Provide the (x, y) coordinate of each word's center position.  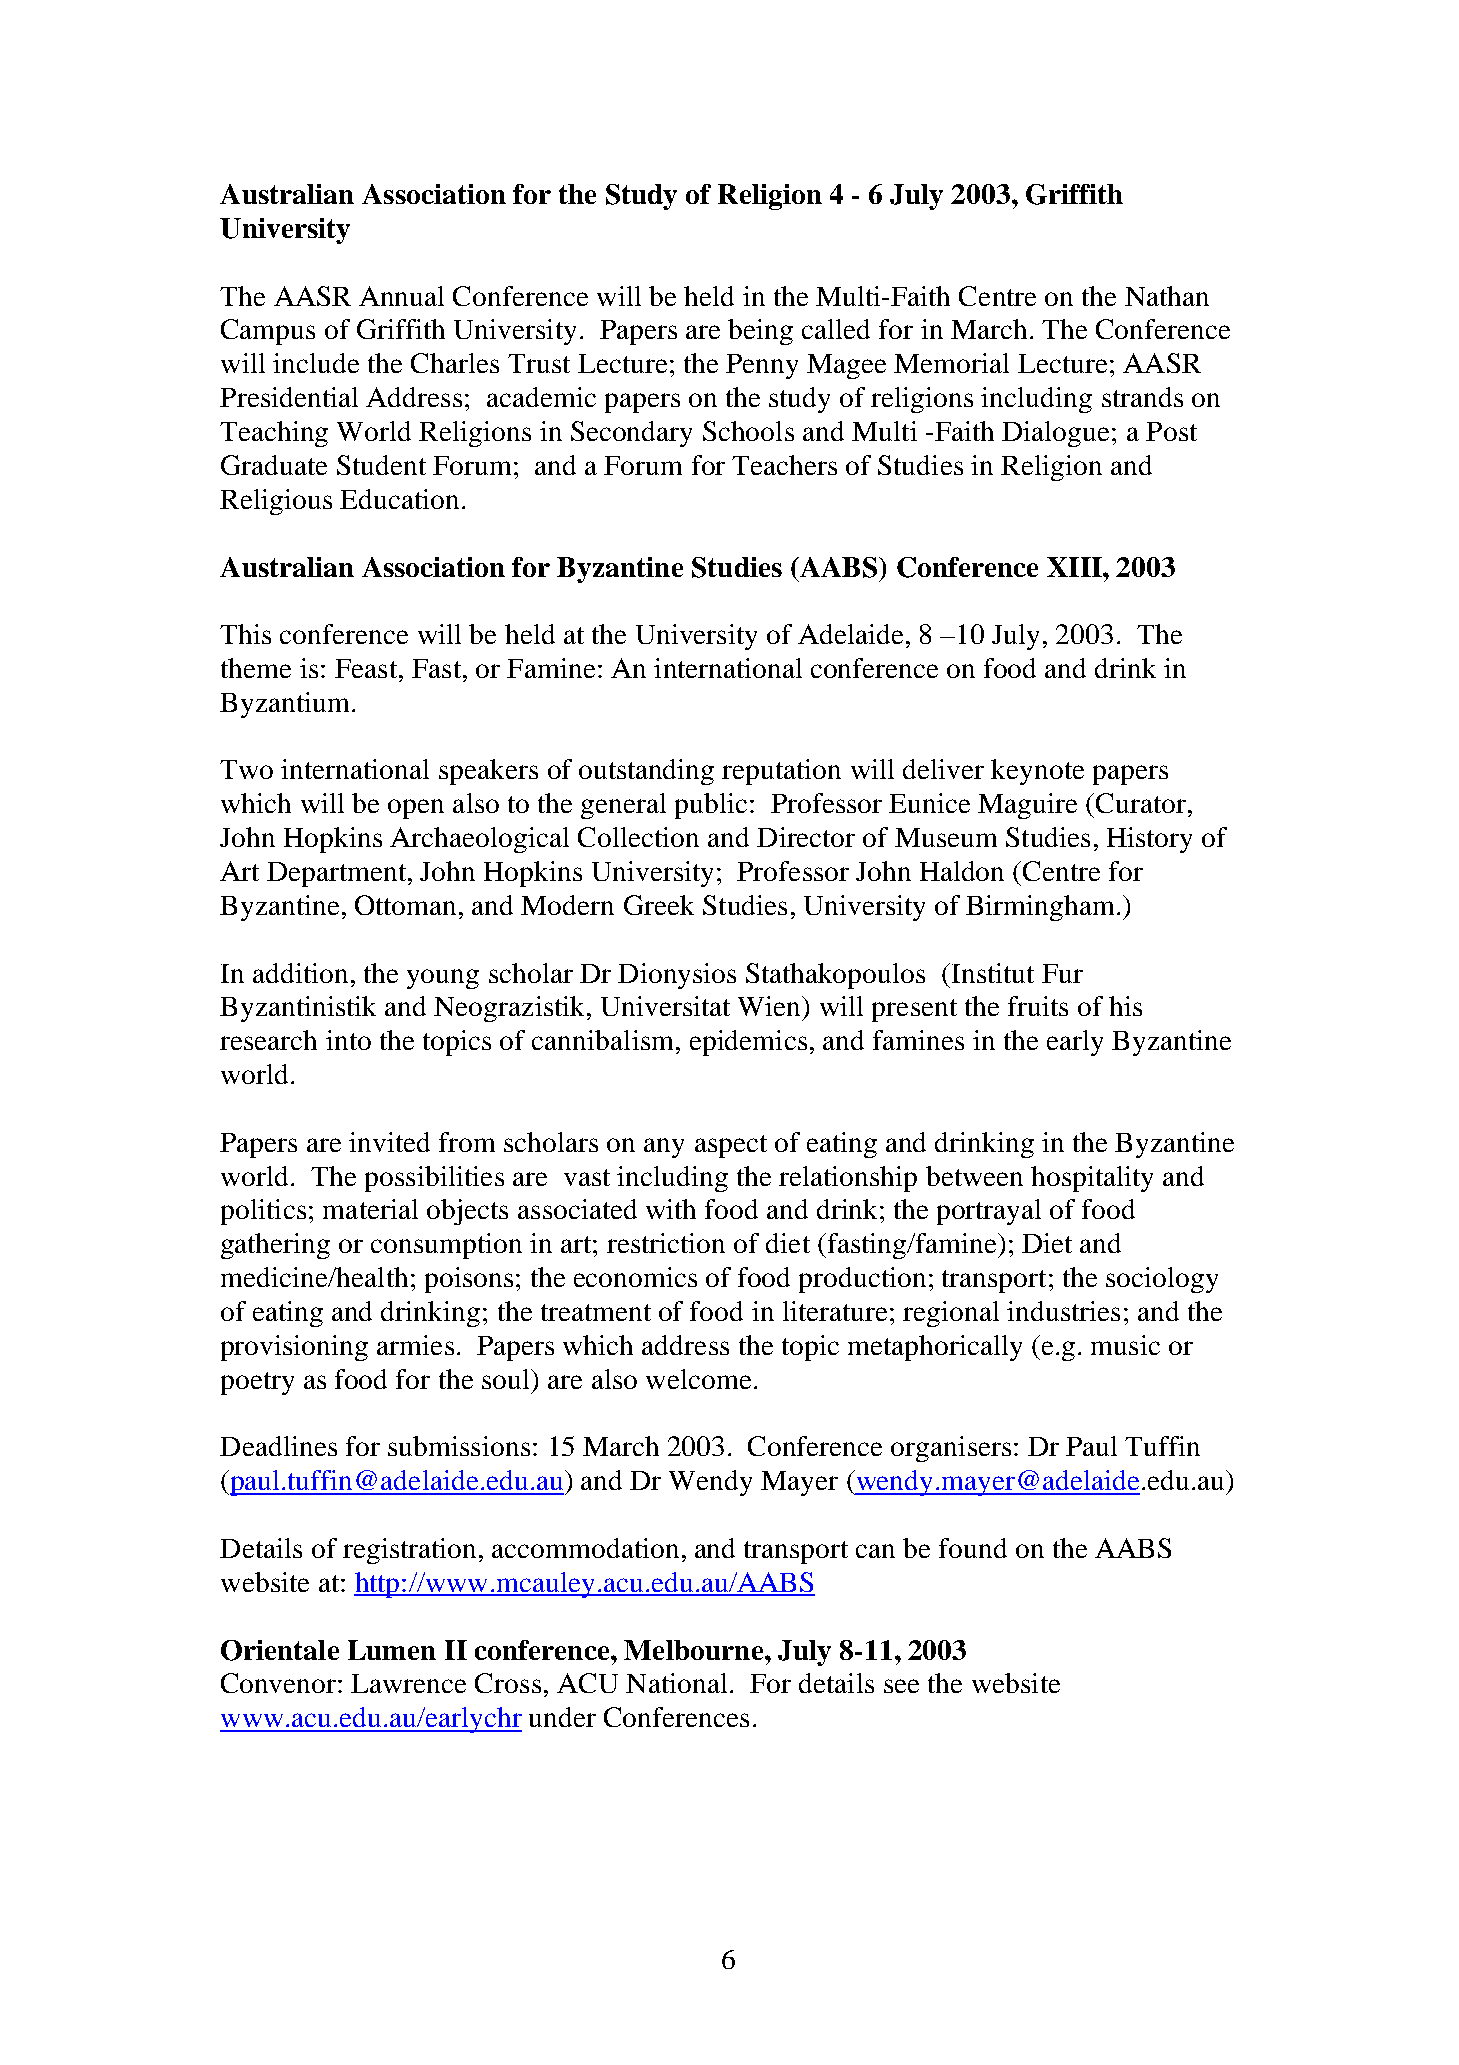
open (416, 809)
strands (1142, 397)
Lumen (392, 1650)
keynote (1037, 772)
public (711, 806)
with (671, 1209)
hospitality (1092, 1179)
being (760, 332)
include (316, 363)
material (370, 1209)
